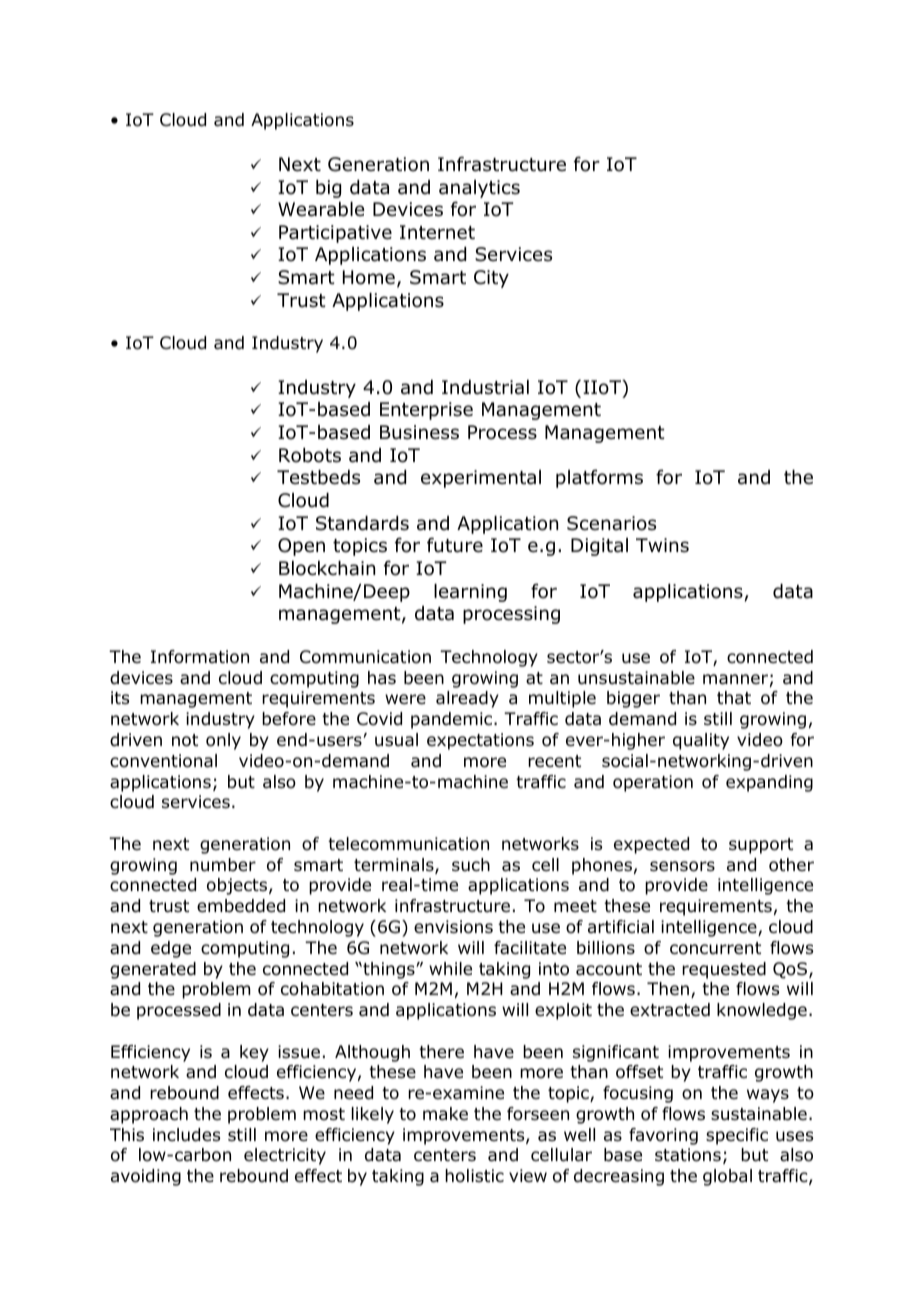  Describe the element at coordinates (479, 189) in the image. I see `analytics` at that location.
